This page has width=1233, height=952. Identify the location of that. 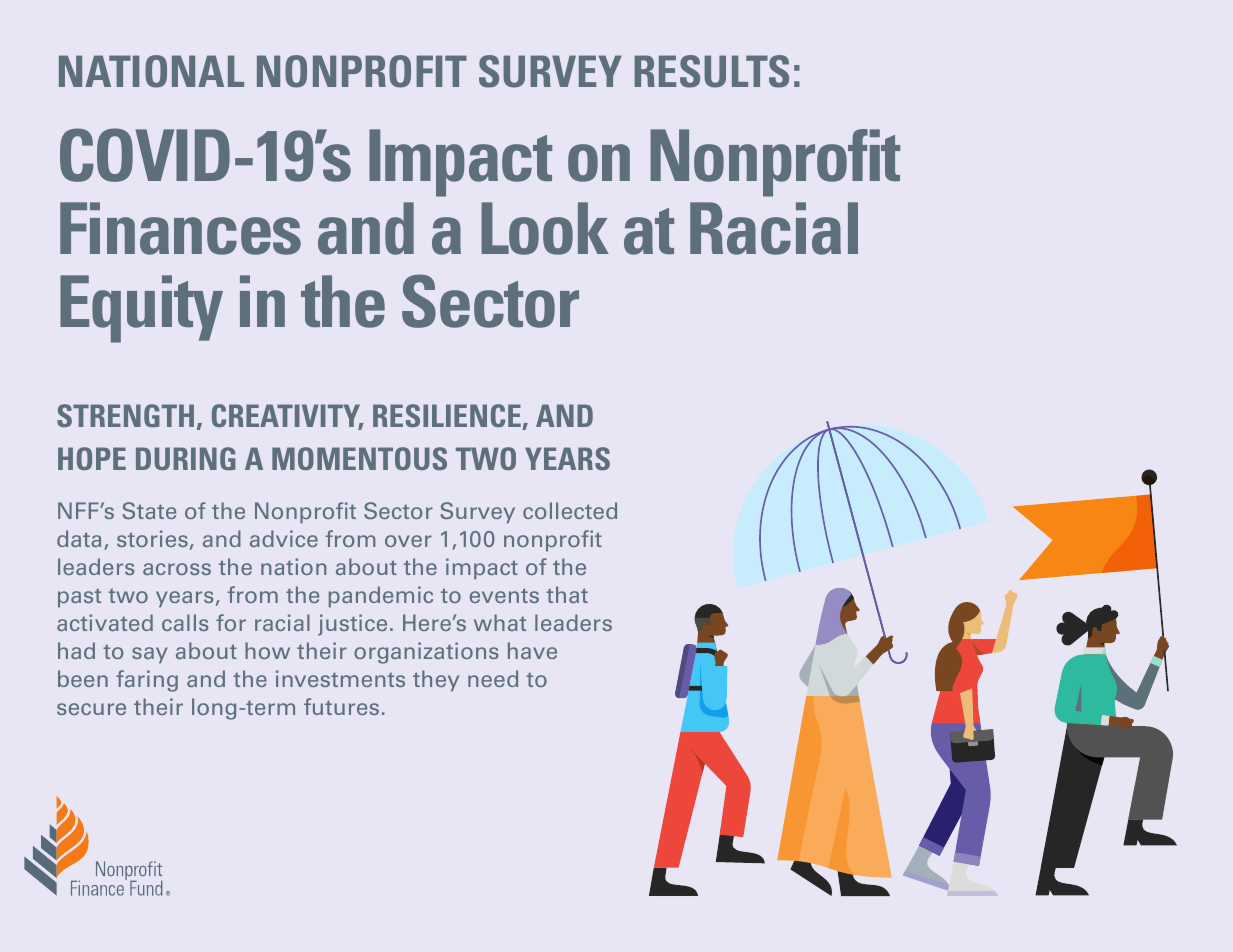
(567, 594).
